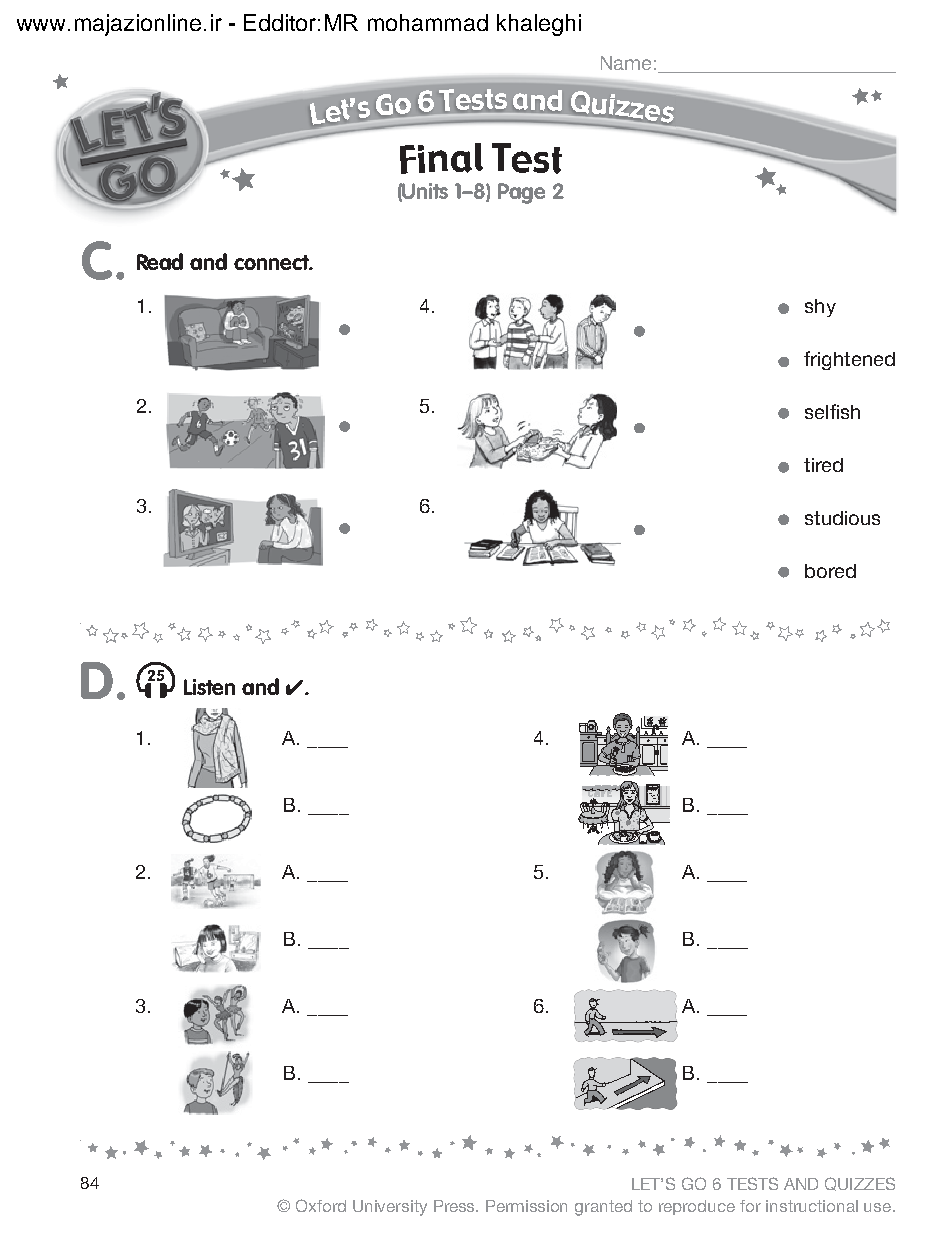 This page has width=952, height=1233. I want to click on bored, so click(830, 571).
